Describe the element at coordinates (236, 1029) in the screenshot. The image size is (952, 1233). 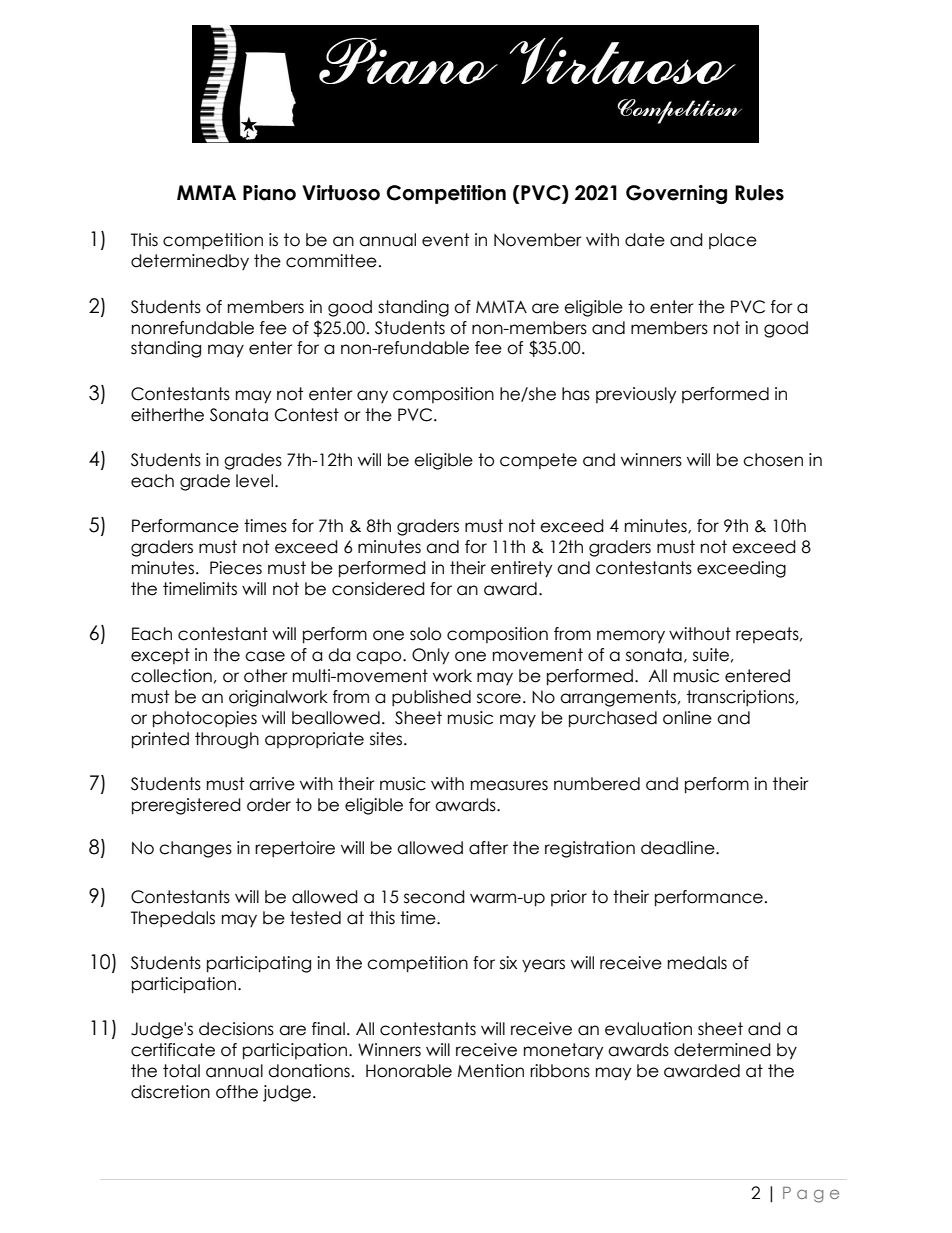
I see `decisions` at that location.
